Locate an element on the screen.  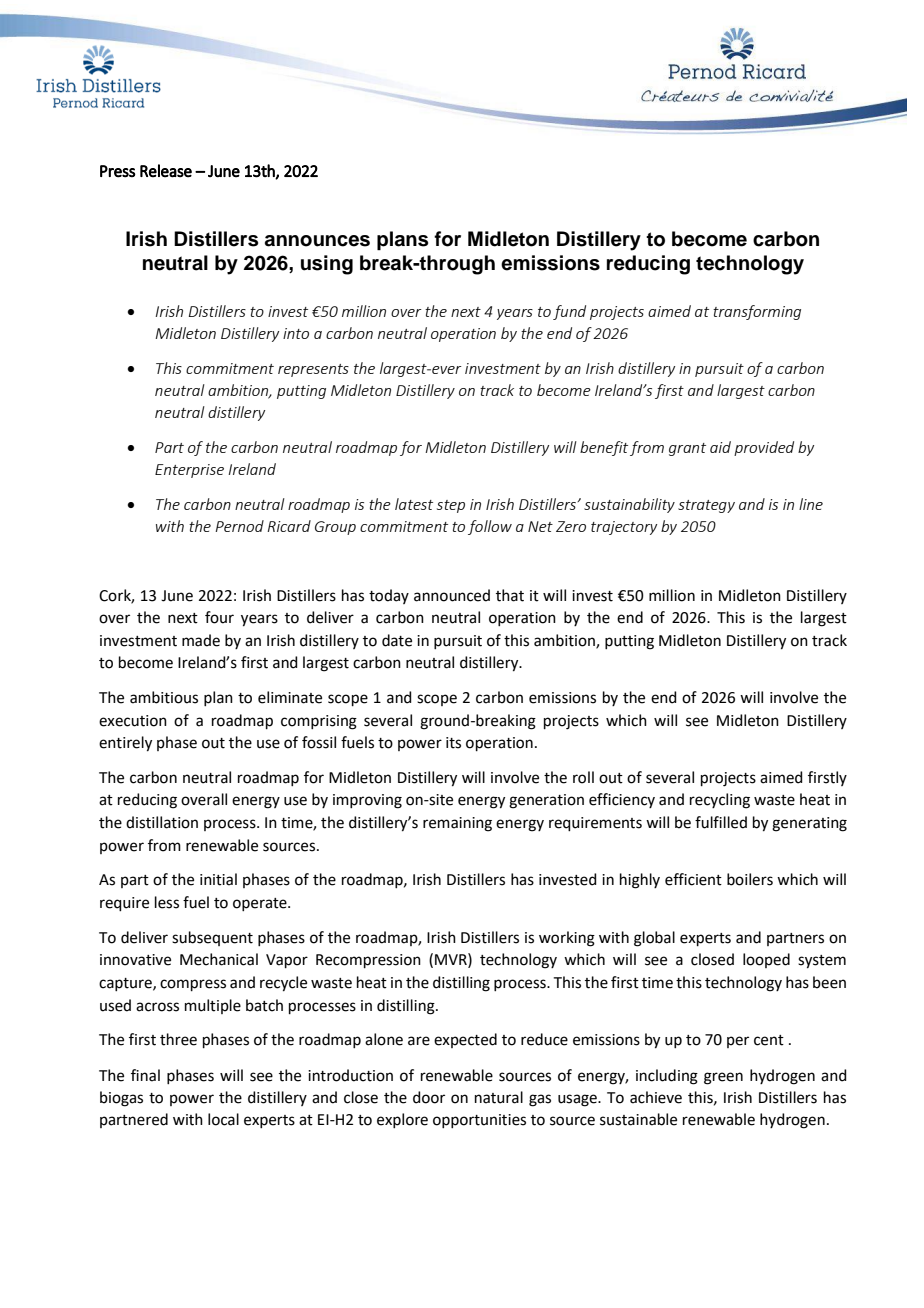
step is located at coordinates (451, 506).
